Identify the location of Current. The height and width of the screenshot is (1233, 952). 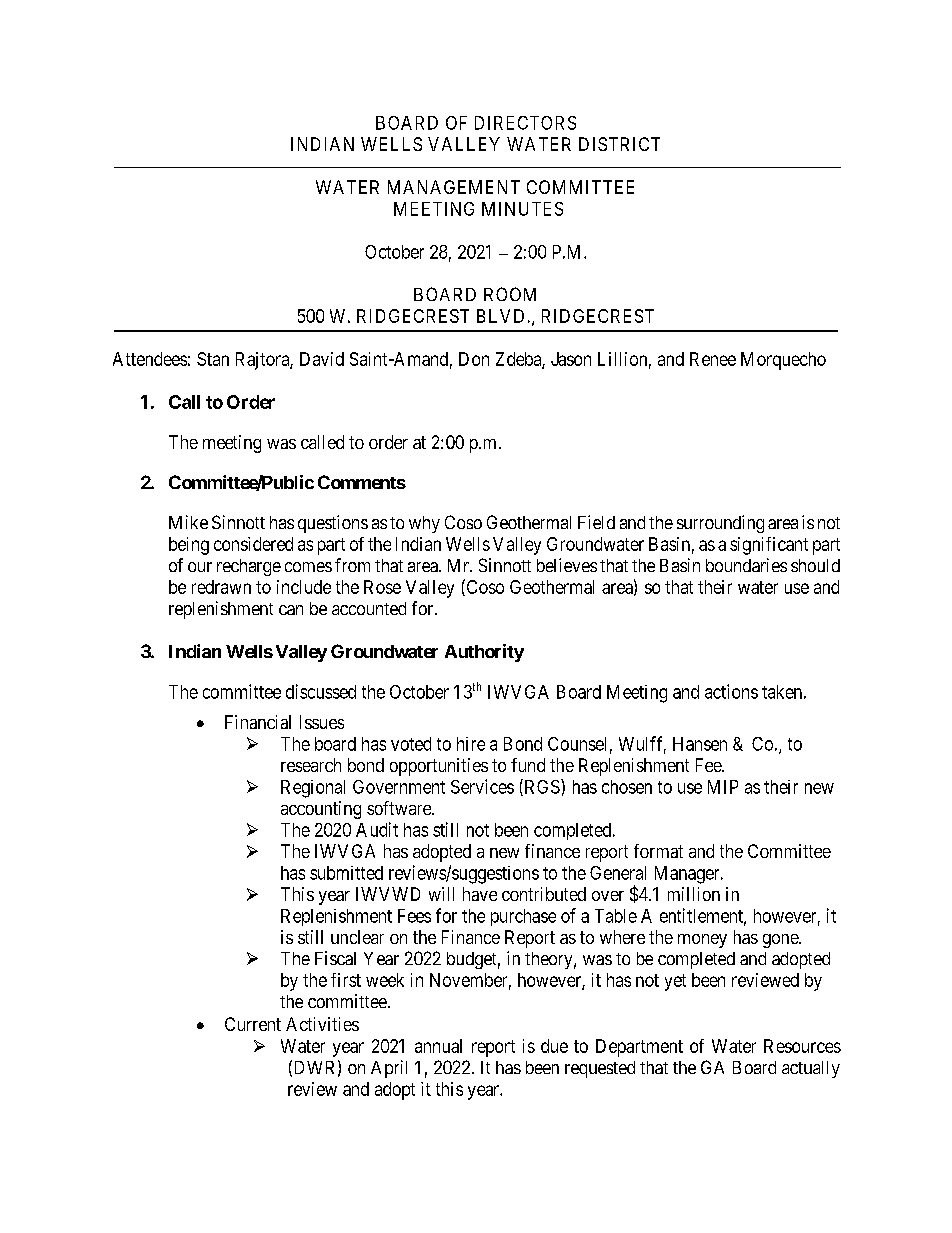
(253, 1024).
